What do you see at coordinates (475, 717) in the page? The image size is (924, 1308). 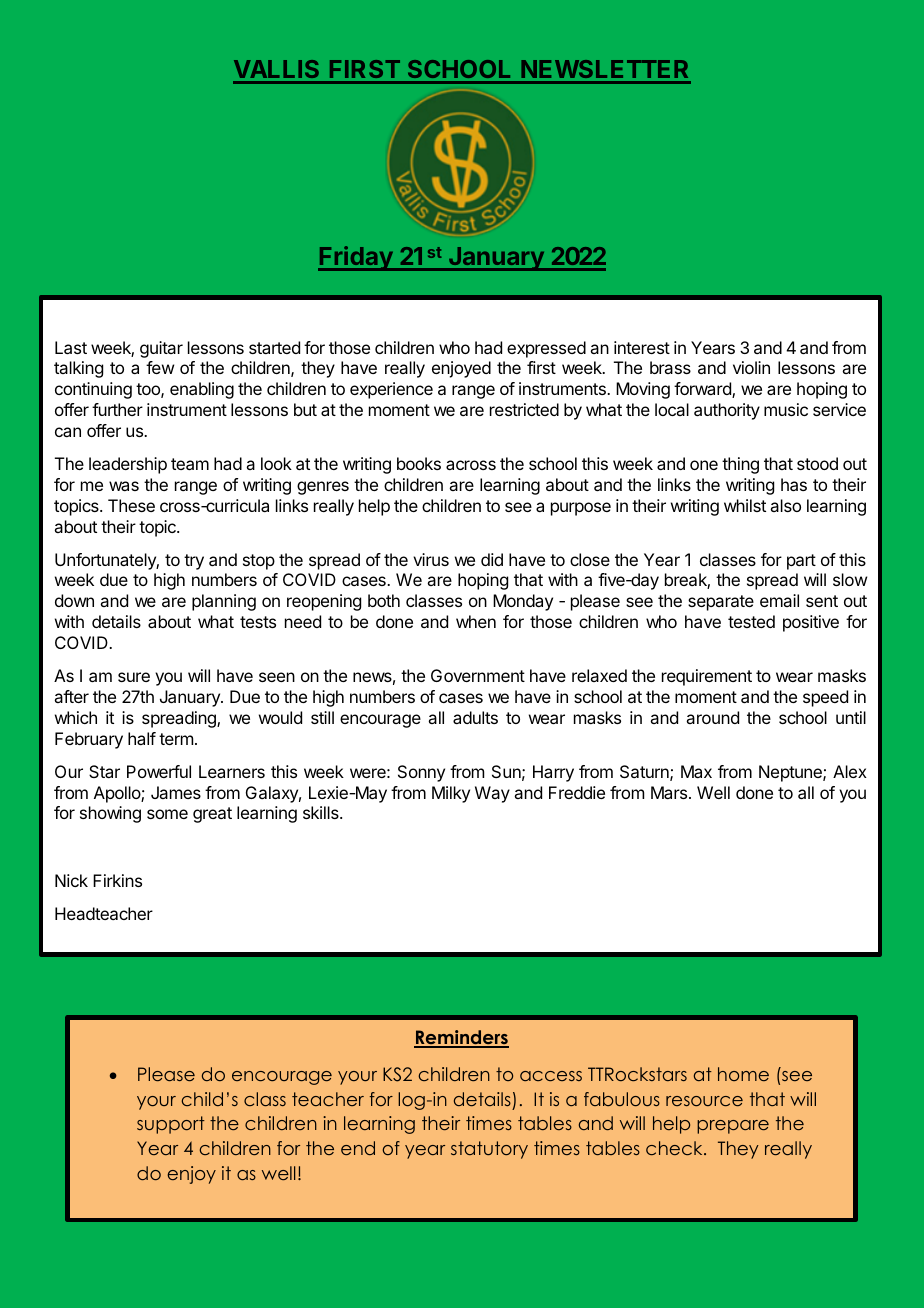 I see `adults` at bounding box center [475, 717].
